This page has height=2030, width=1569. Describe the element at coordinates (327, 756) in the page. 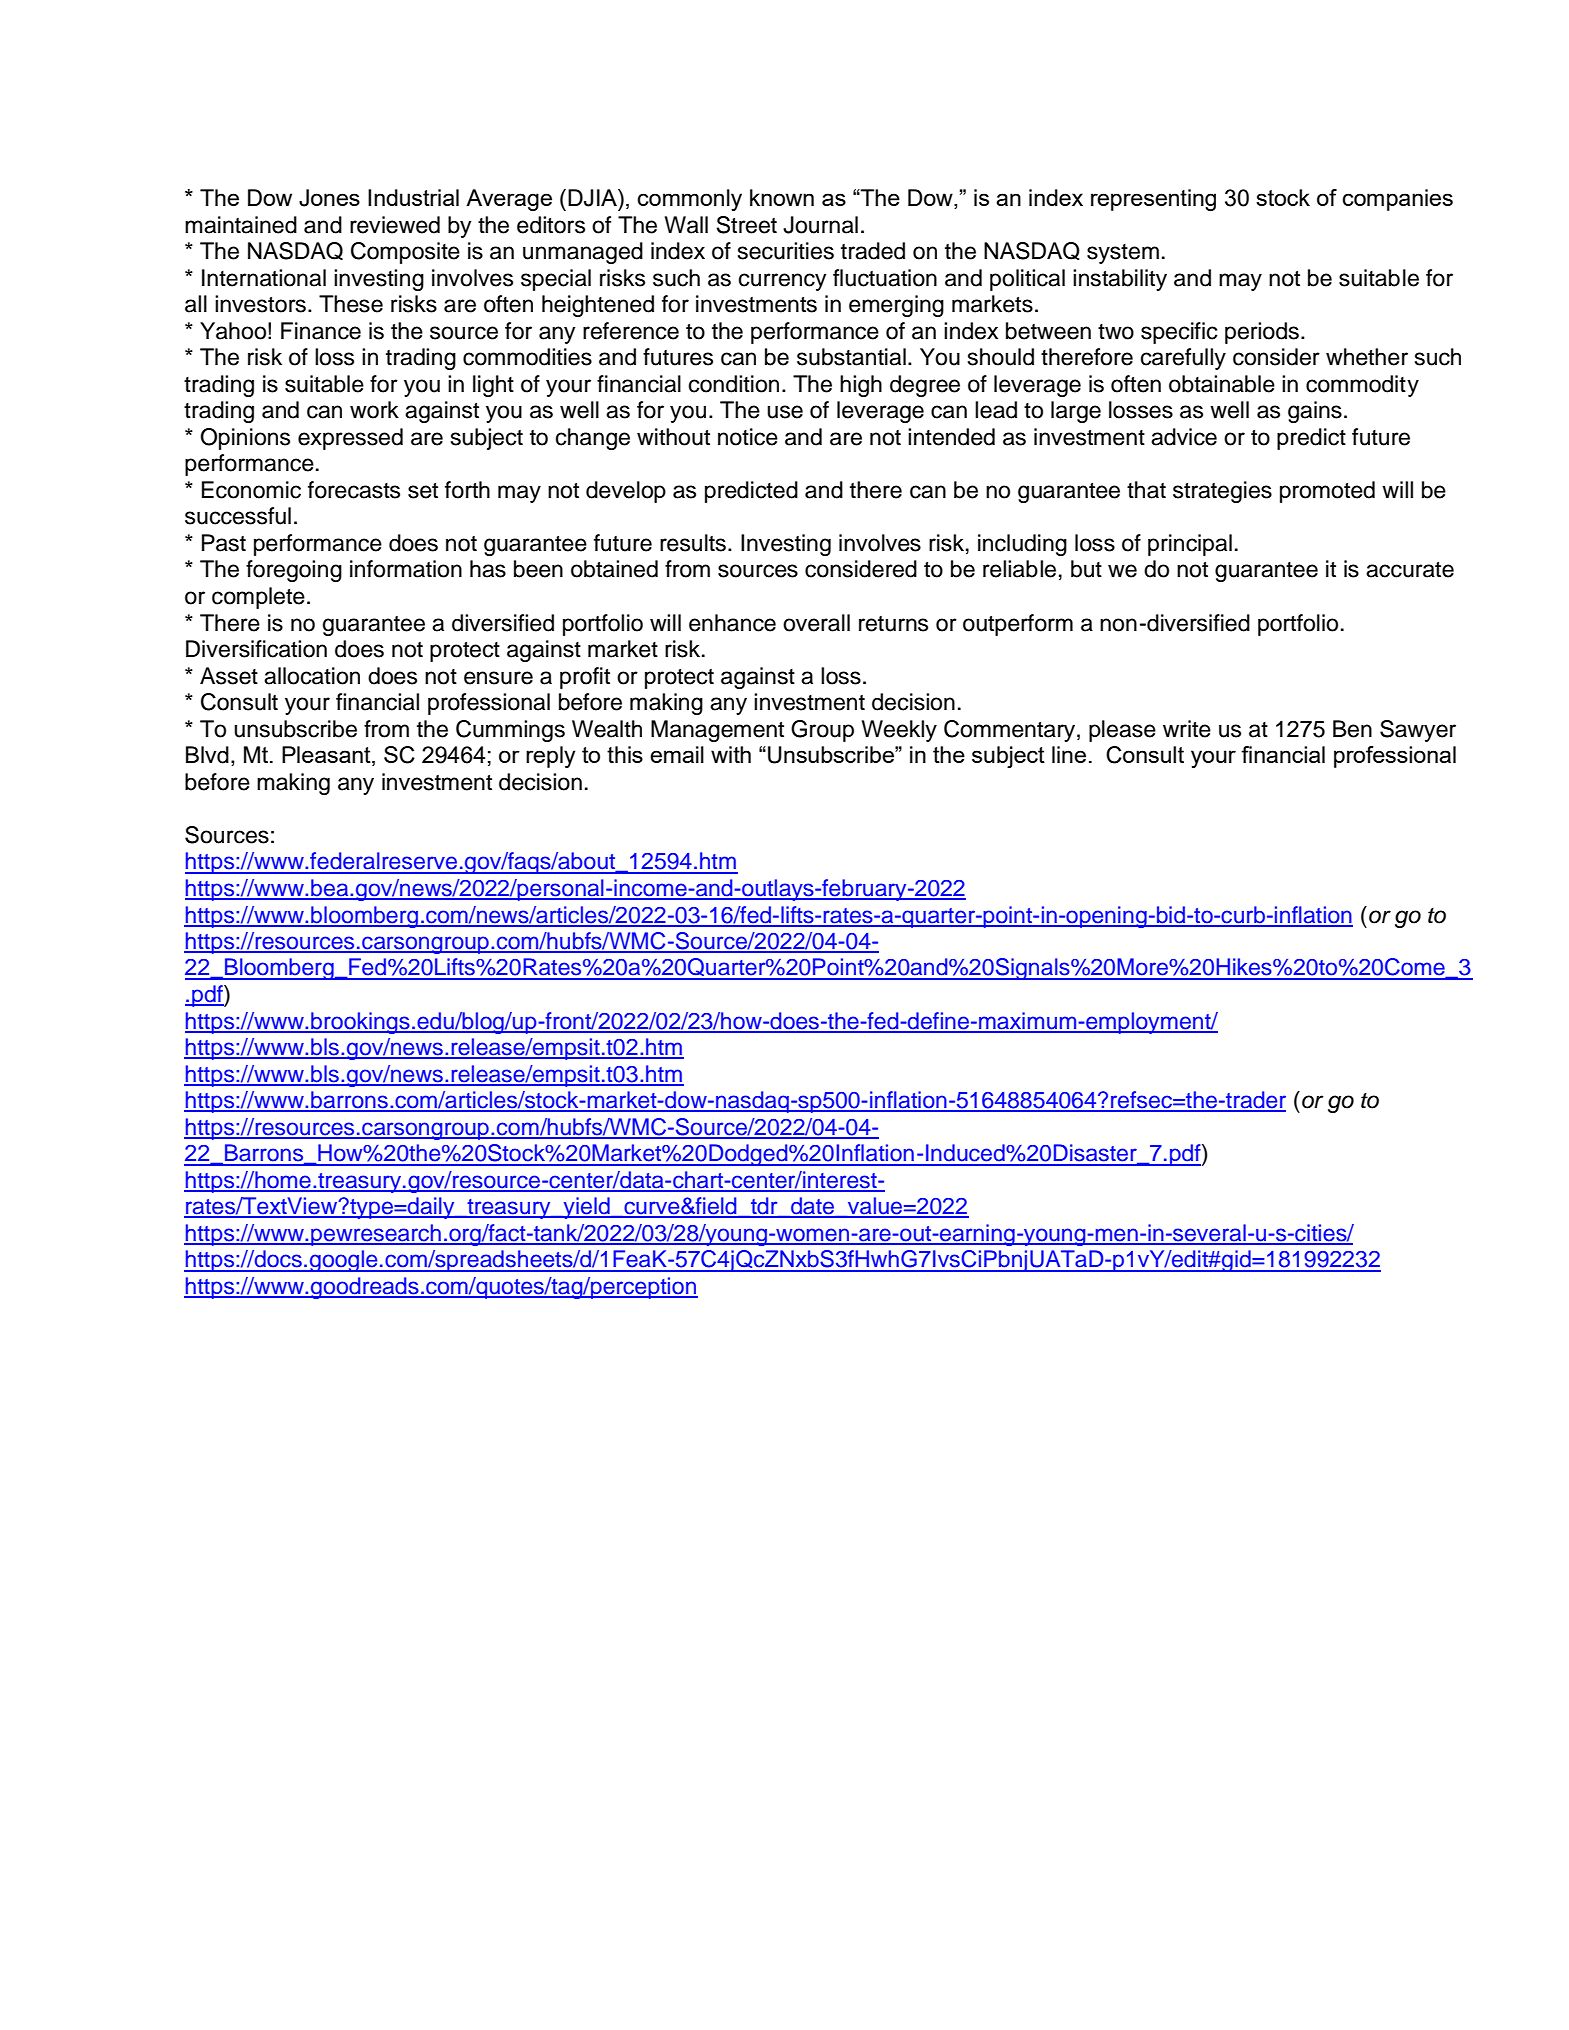

I see `Pleasant` at that location.
